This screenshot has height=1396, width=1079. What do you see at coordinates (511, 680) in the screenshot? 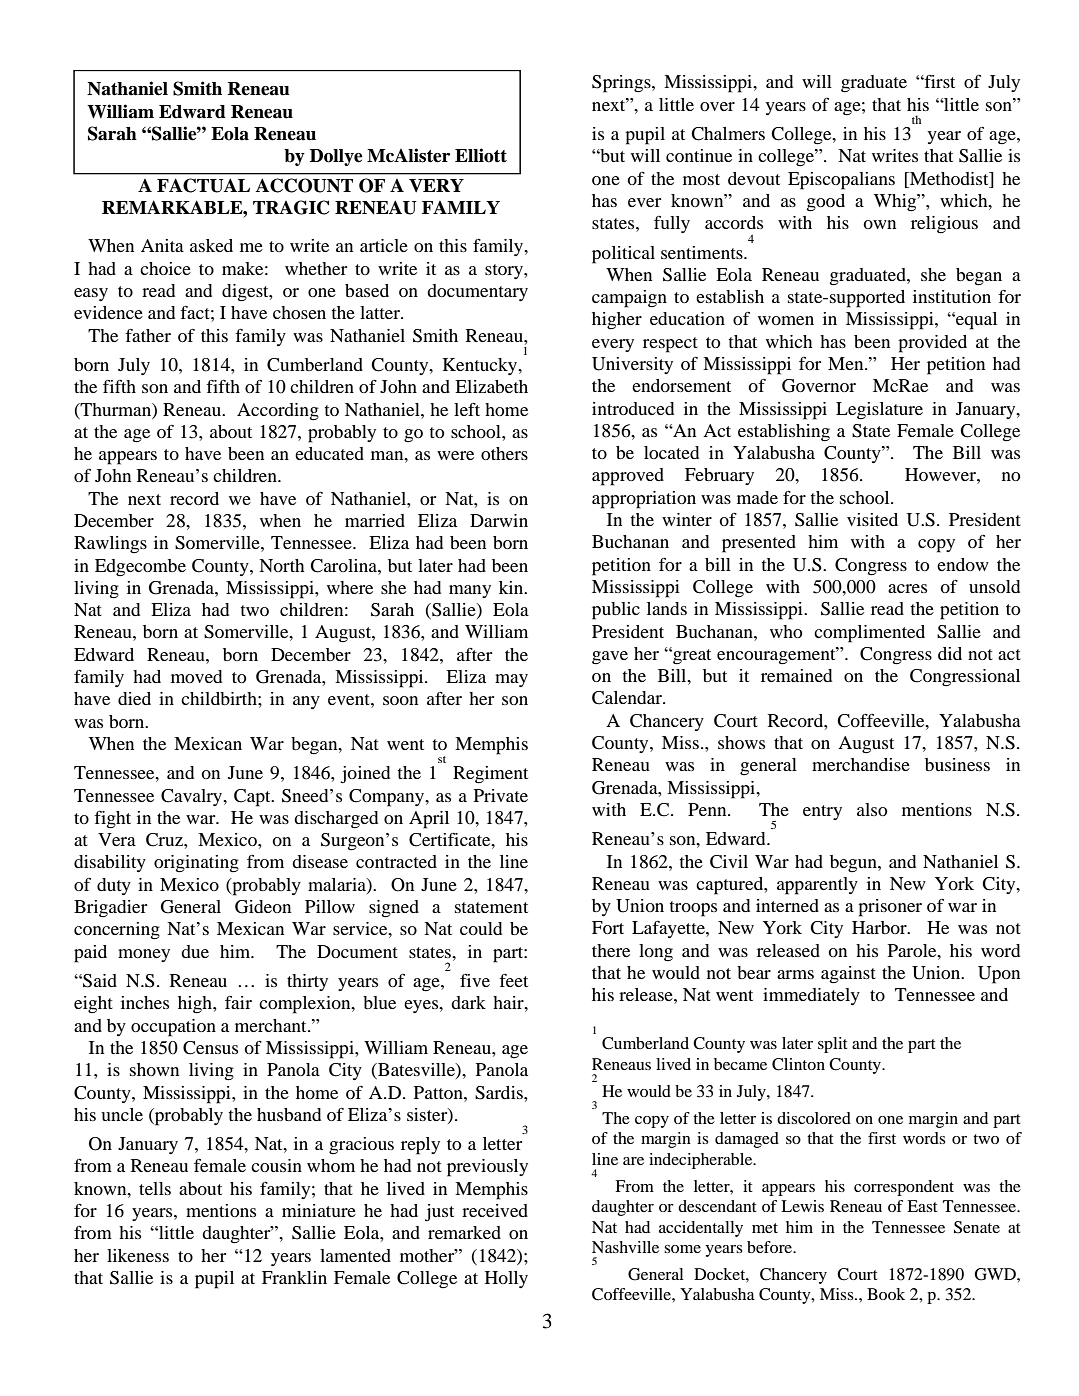
I see `may` at bounding box center [511, 680].
